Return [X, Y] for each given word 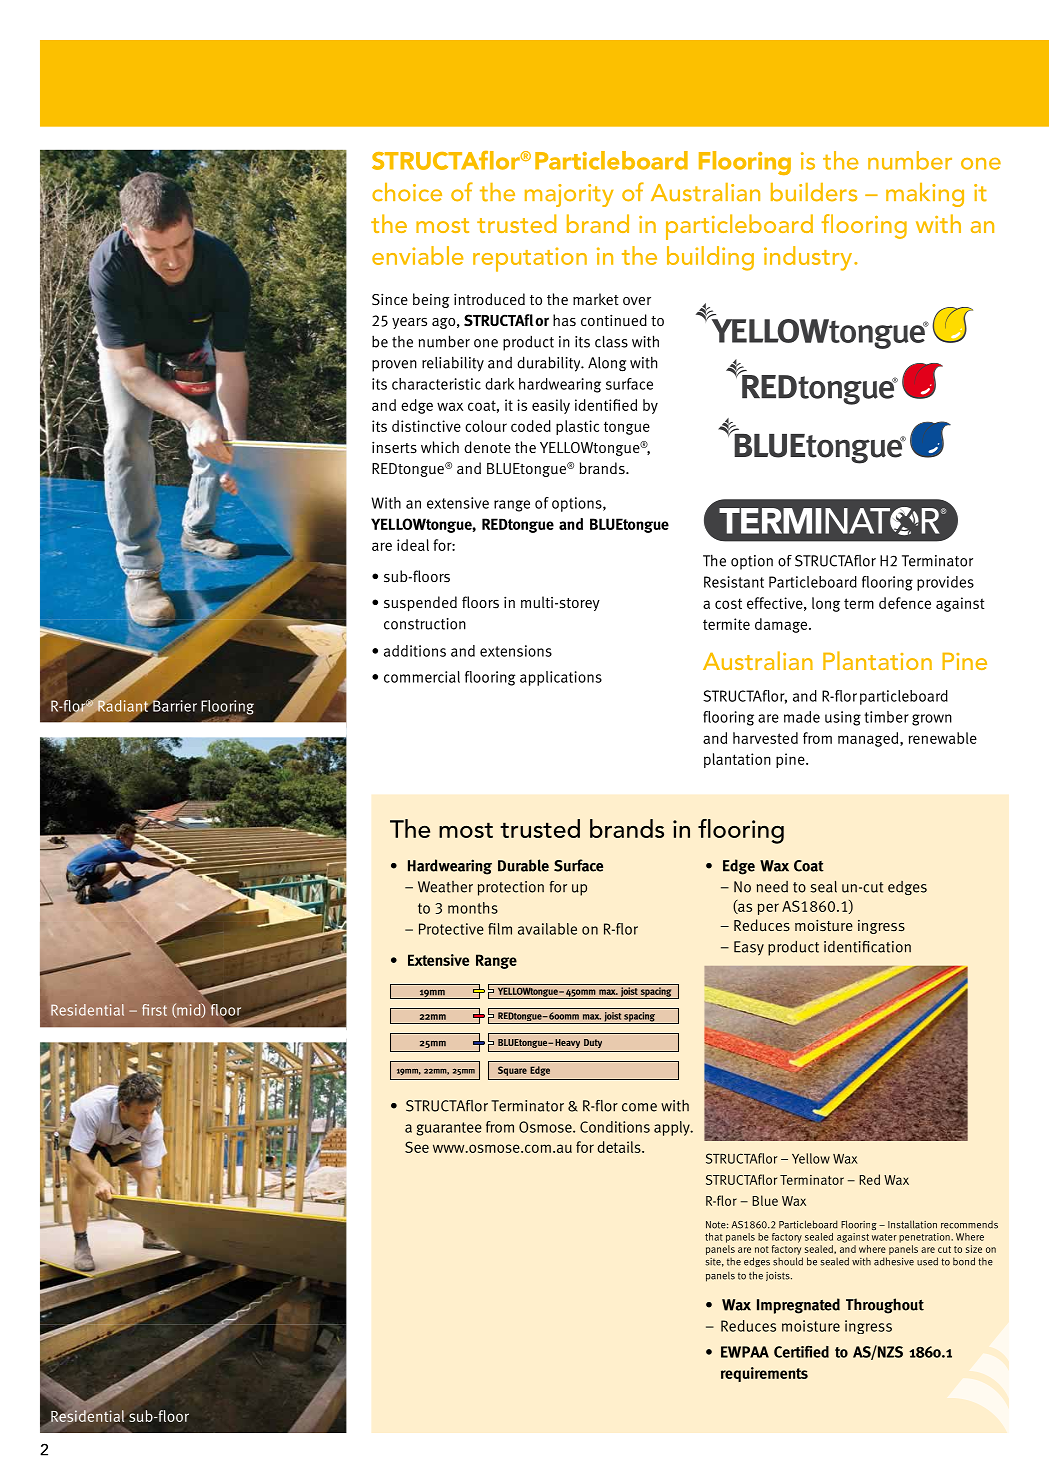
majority [569, 195]
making [925, 195]
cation [891, 947]
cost [728, 603]
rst [159, 1010]
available [547, 929]
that [714, 1237]
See [417, 1147]
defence [905, 603]
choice [407, 192]
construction [425, 624]
